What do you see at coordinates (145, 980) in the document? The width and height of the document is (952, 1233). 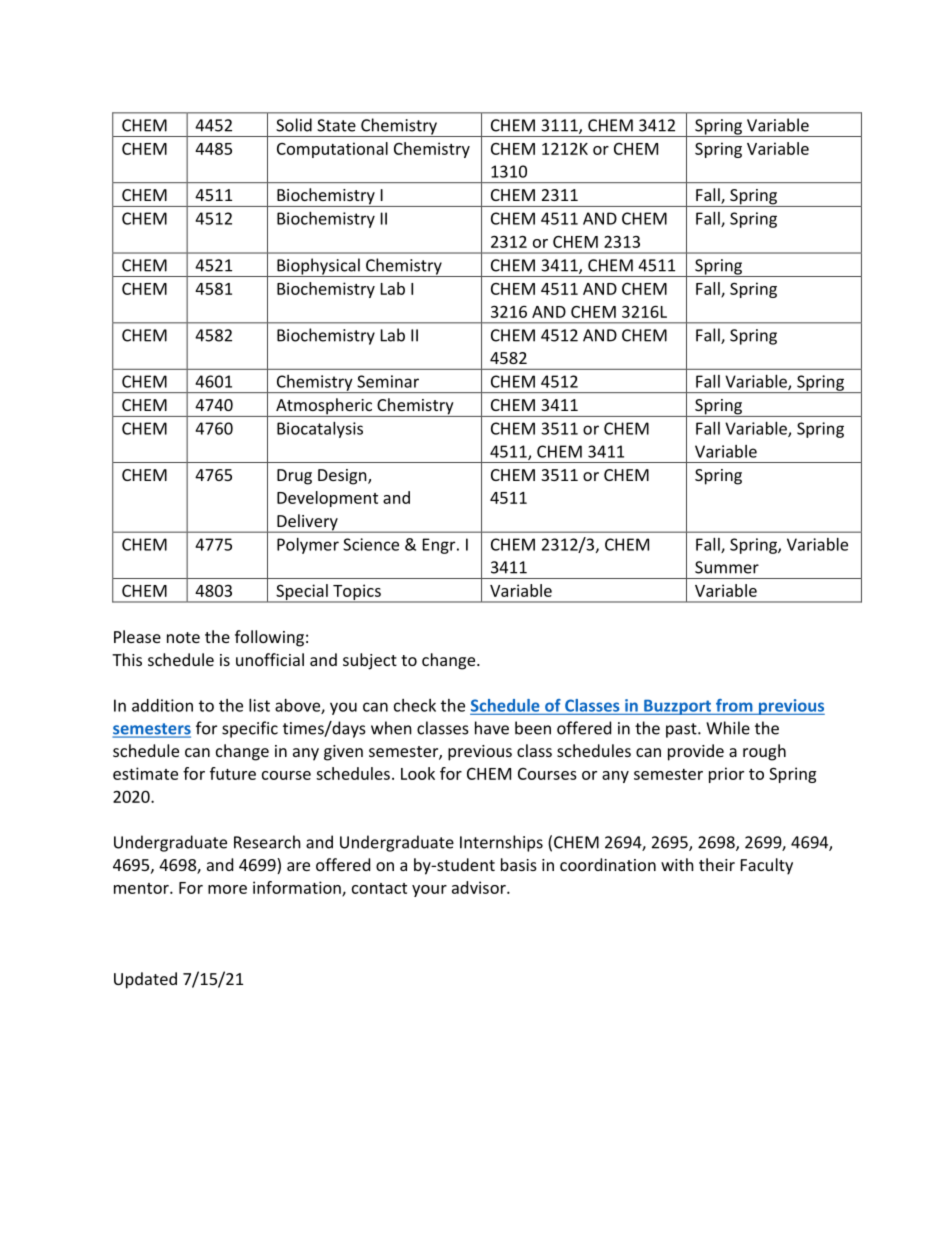 I see `Updated` at bounding box center [145, 980].
